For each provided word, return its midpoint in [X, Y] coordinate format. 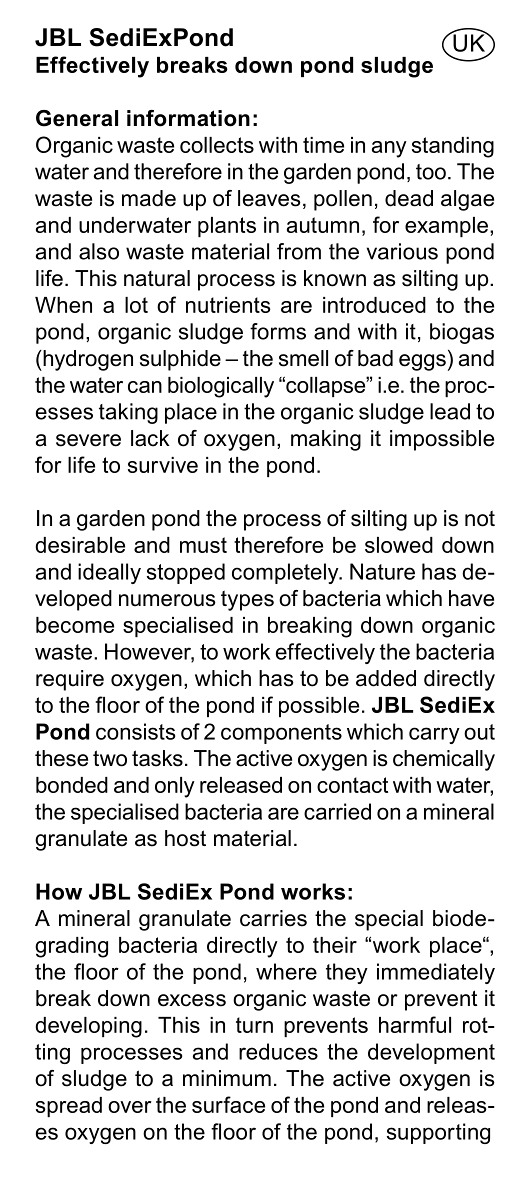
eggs [422, 362]
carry [434, 735]
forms [278, 331]
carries [273, 918]
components [281, 734]
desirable [80, 545]
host [185, 838]
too [431, 172]
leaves [269, 198]
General [77, 118]
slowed [399, 545]
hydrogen [87, 360]
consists [135, 731]
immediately [436, 973]
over [130, 1107]
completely [286, 573]
